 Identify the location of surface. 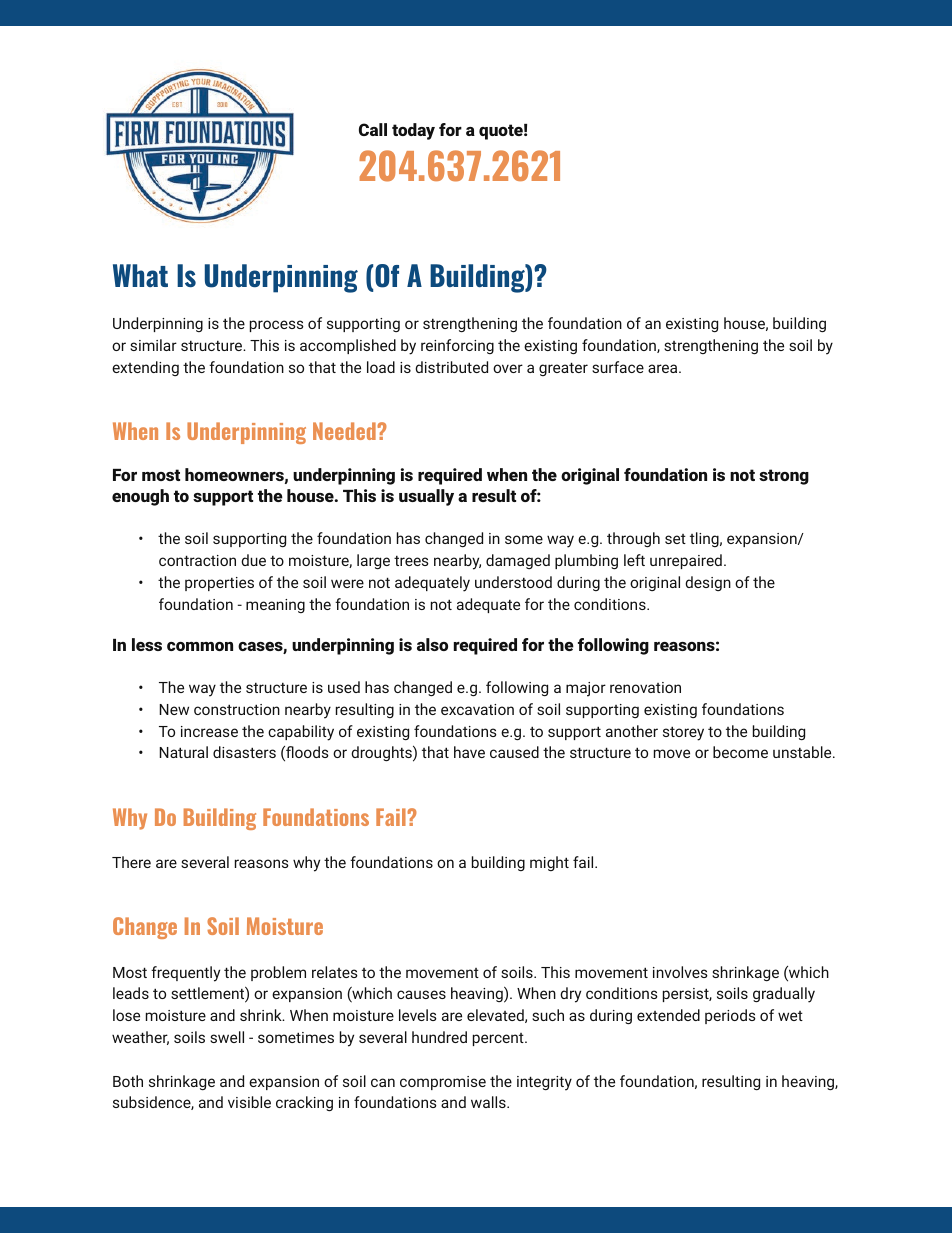
(618, 367).
